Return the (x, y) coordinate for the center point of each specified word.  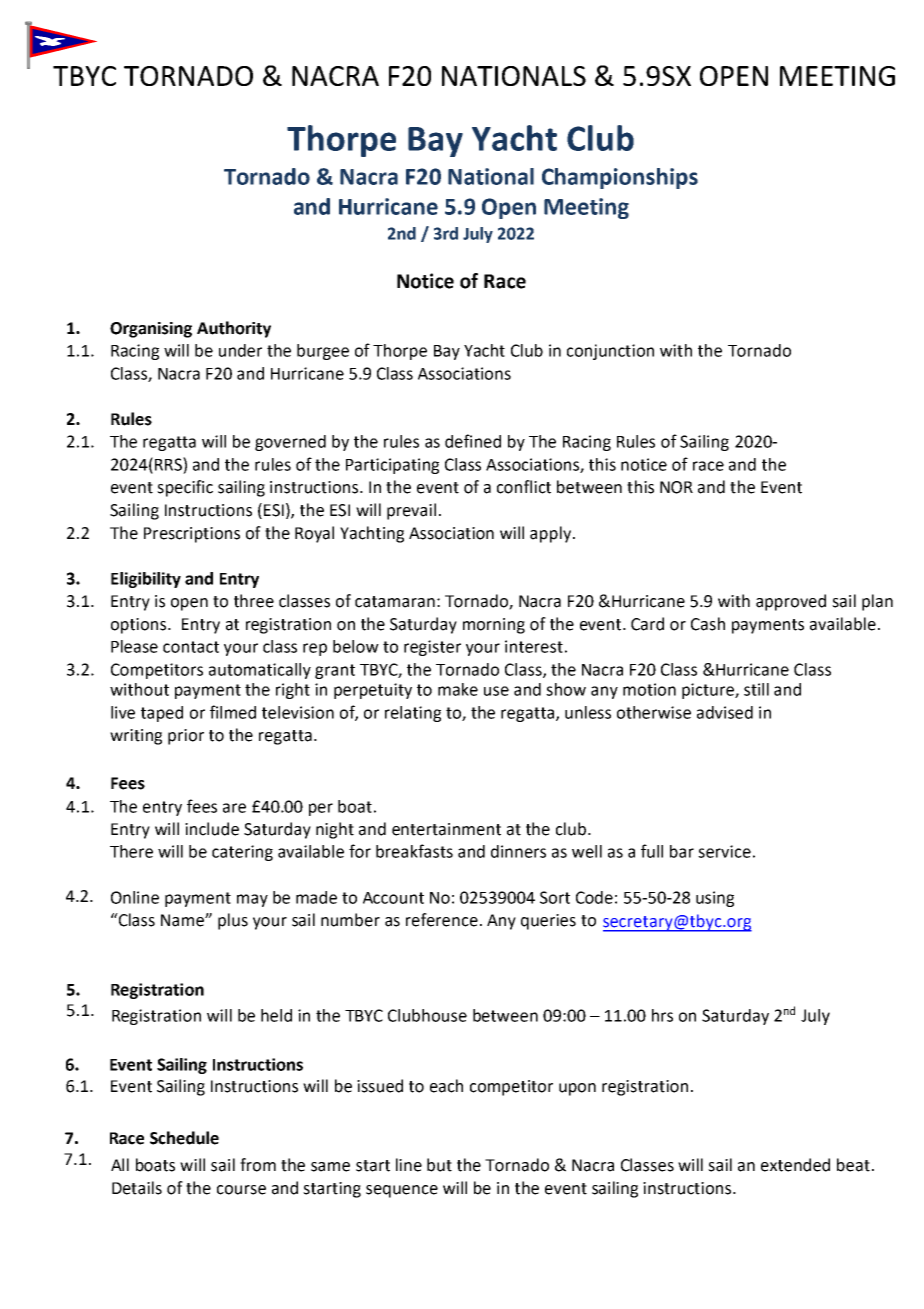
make (458, 689)
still (756, 689)
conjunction (610, 352)
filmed (233, 712)
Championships (620, 178)
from (258, 1165)
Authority (234, 329)
